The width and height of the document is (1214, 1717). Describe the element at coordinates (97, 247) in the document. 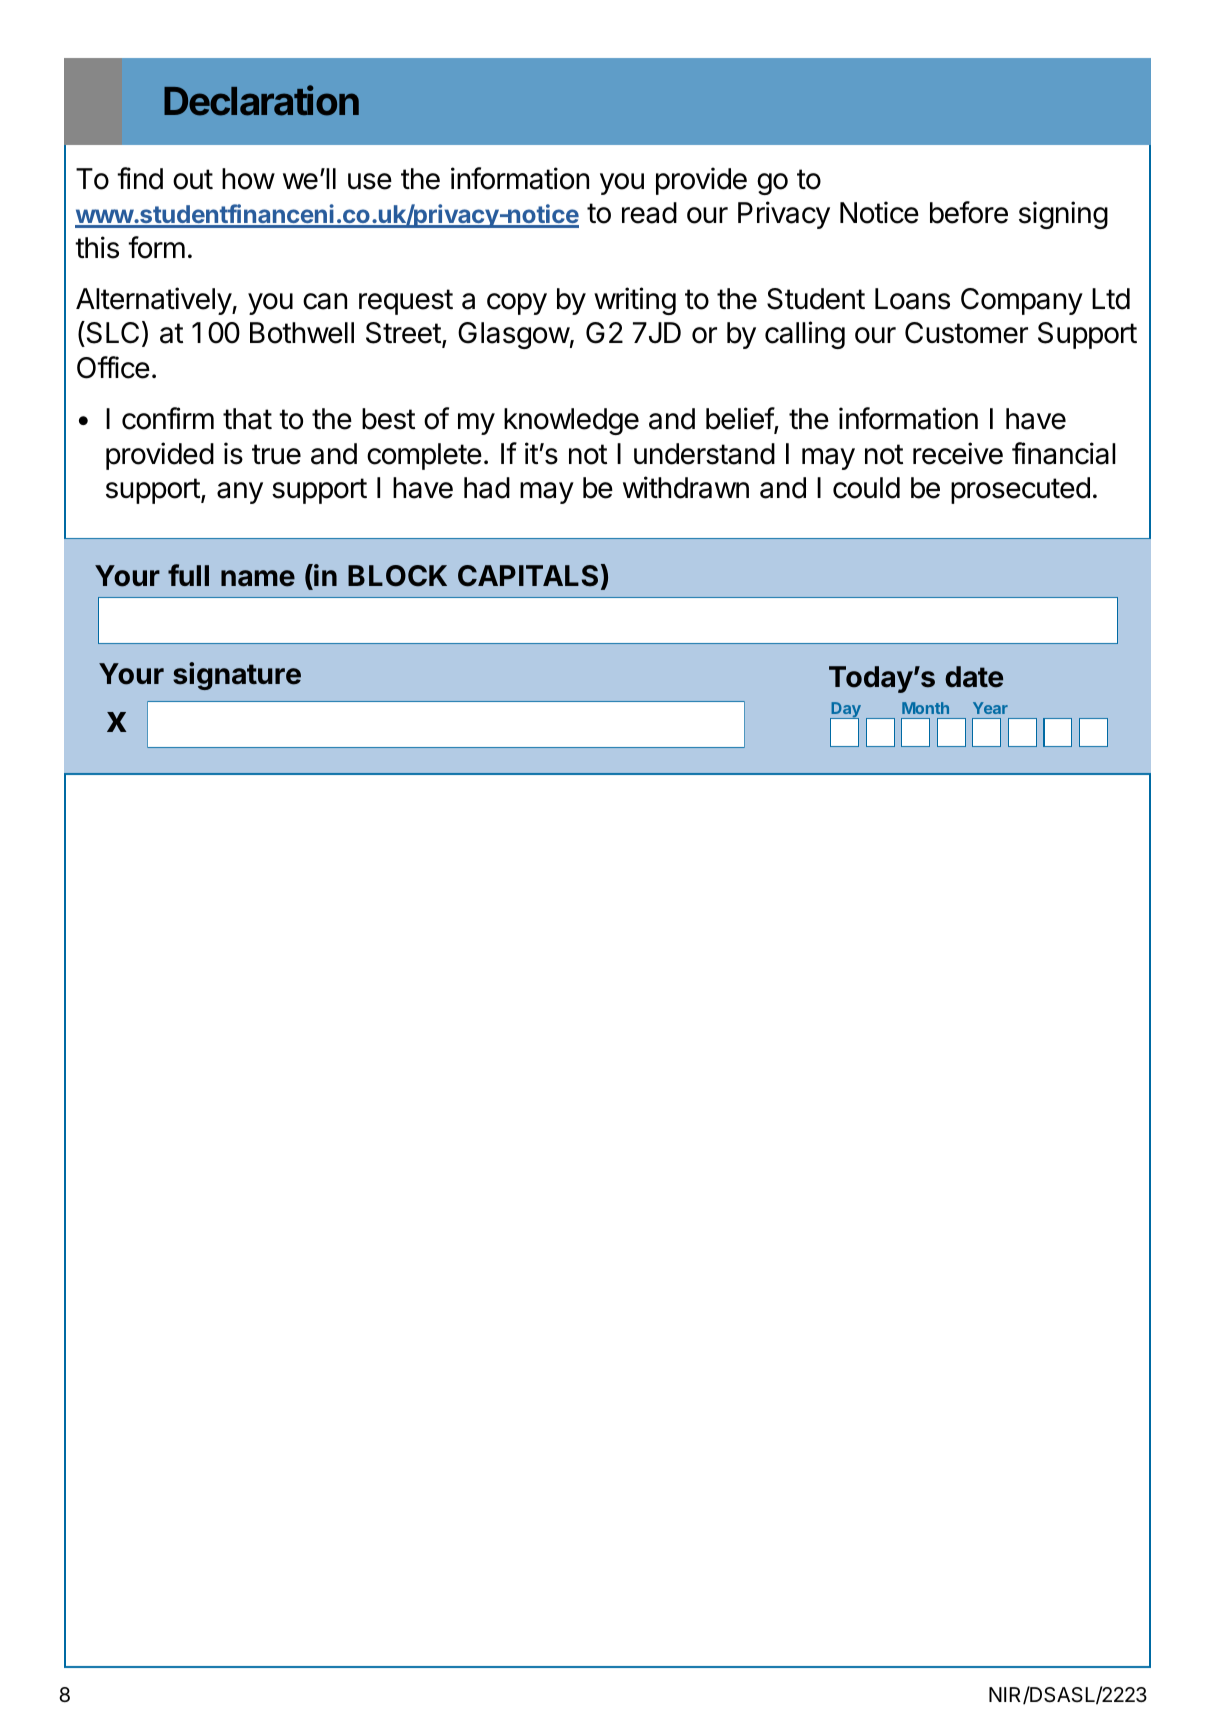

I see `this` at that location.
